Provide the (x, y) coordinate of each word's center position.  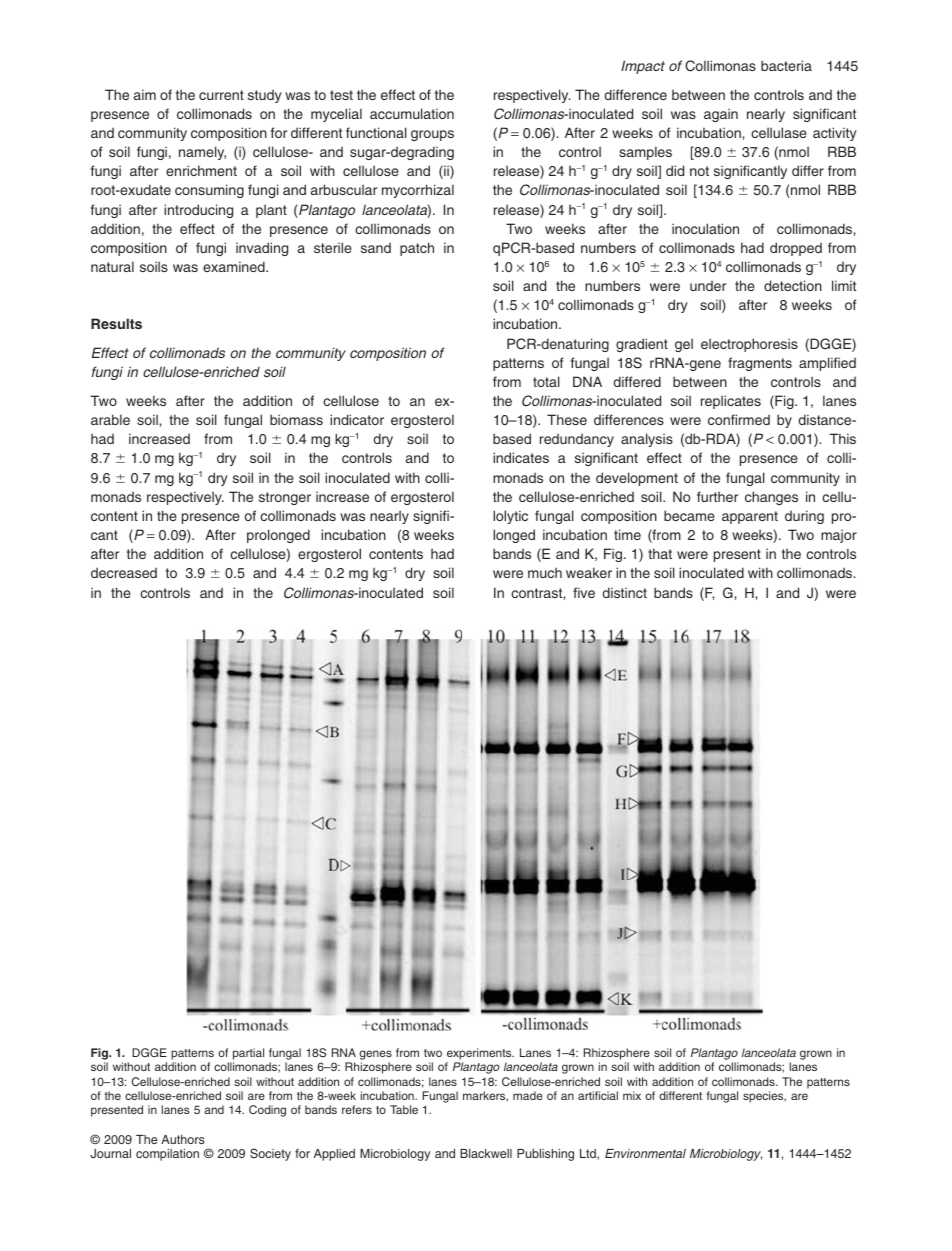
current (221, 95)
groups (432, 135)
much (545, 572)
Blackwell (486, 1153)
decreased (124, 573)
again (721, 115)
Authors (183, 1139)
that (660, 553)
